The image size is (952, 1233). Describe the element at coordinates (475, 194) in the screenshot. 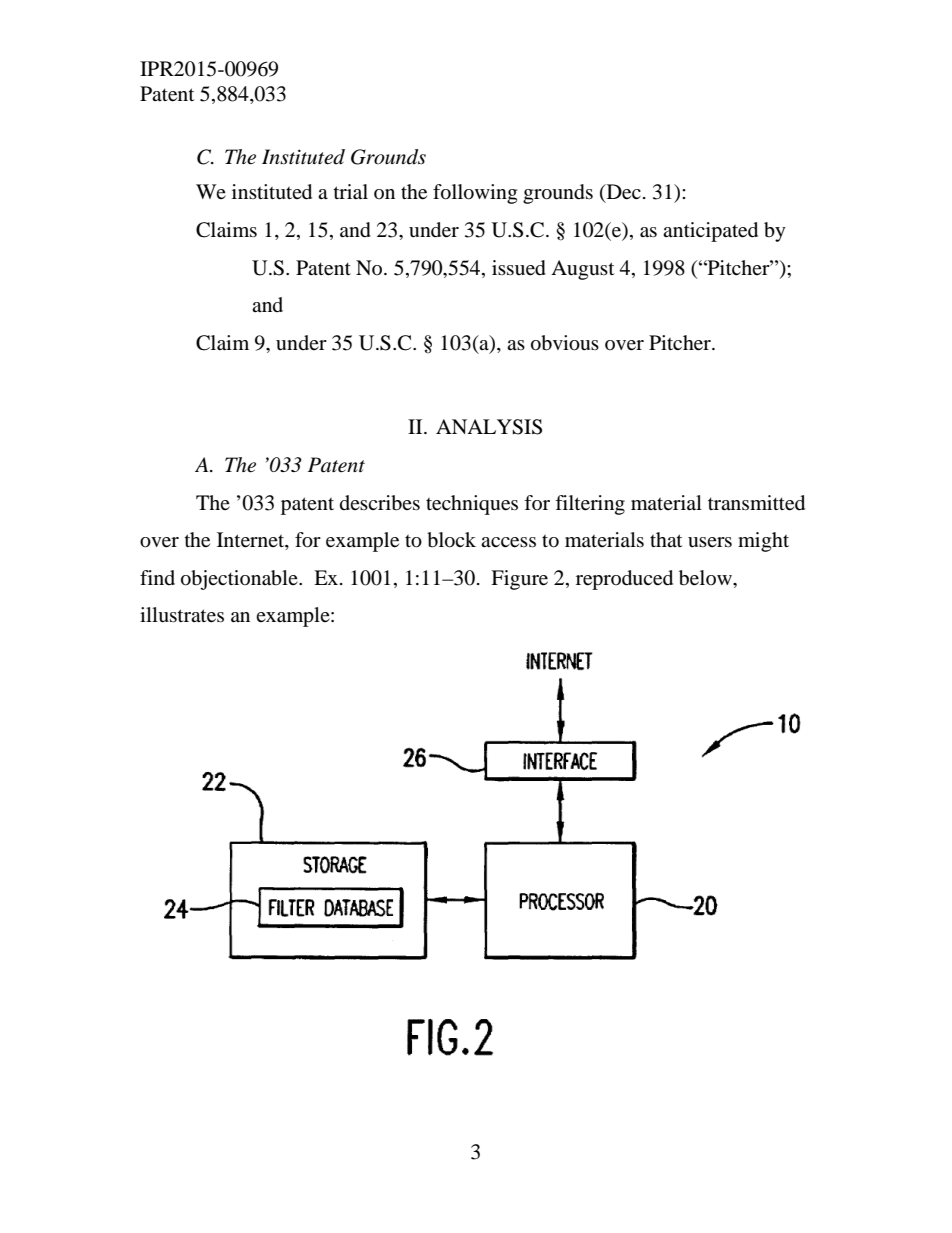

I see `following` at that location.
